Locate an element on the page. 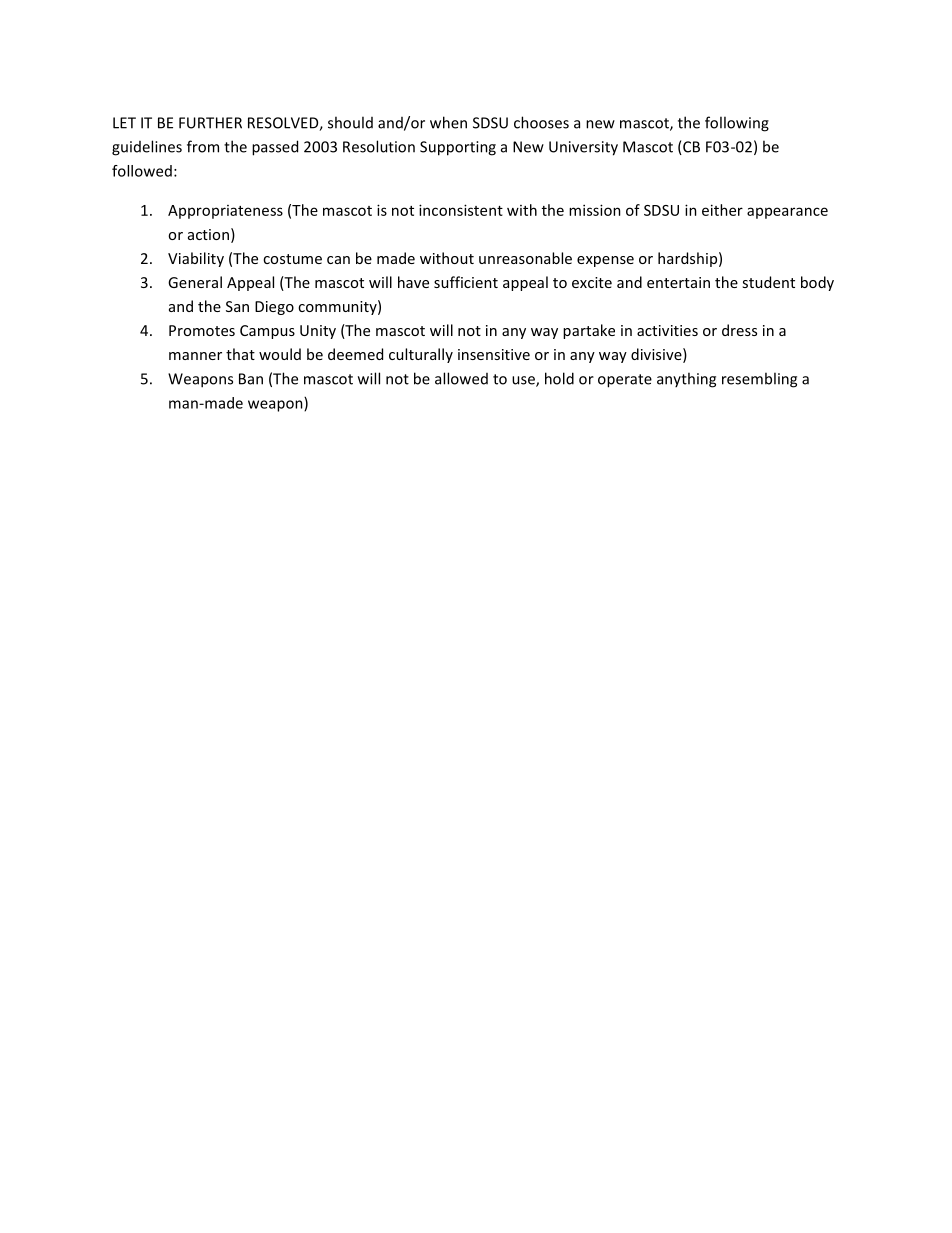 The image size is (952, 1233). dress is located at coordinates (739, 330).
